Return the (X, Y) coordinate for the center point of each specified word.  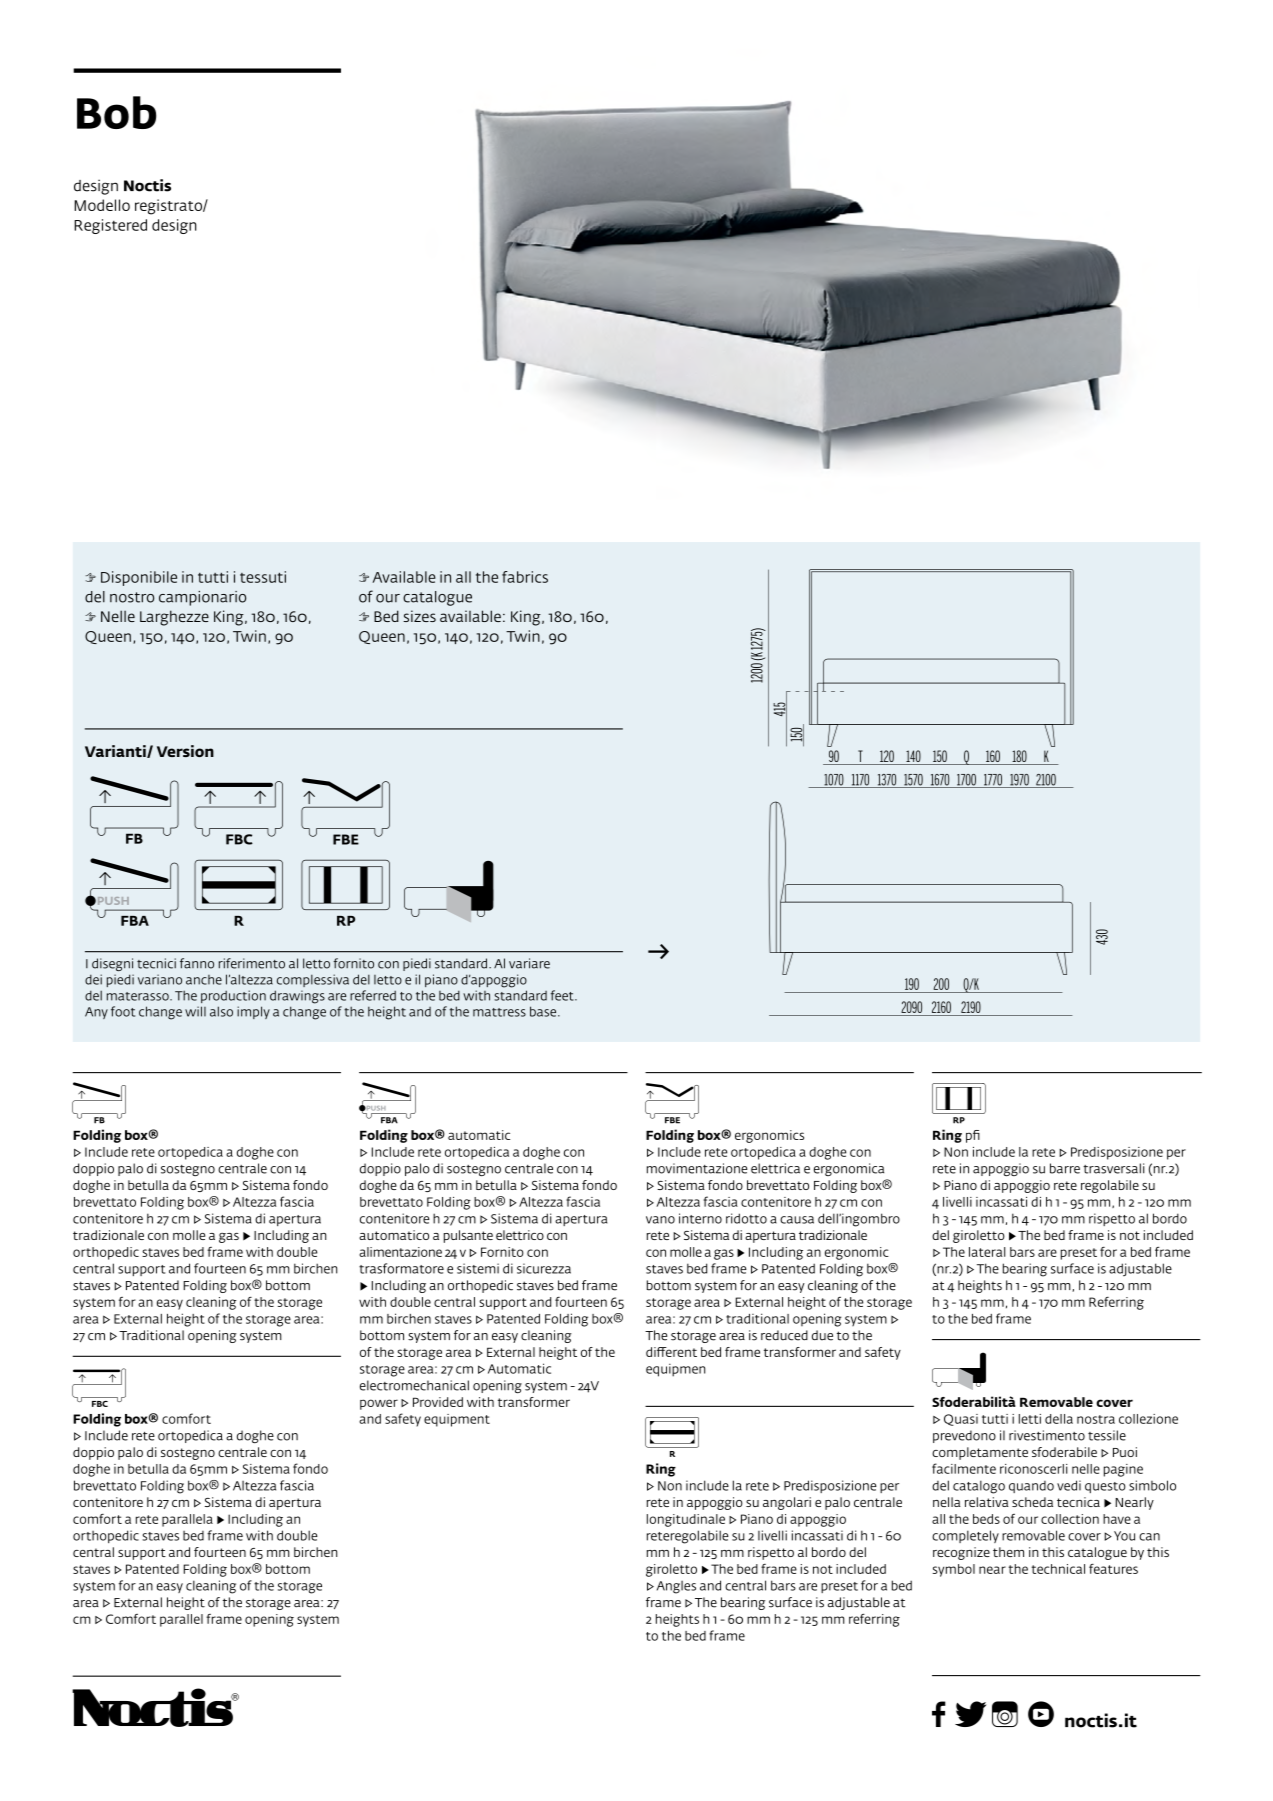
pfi (973, 1136)
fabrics (525, 577)
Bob (117, 112)
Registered (110, 226)
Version (185, 751)
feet (563, 995)
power (379, 1404)
